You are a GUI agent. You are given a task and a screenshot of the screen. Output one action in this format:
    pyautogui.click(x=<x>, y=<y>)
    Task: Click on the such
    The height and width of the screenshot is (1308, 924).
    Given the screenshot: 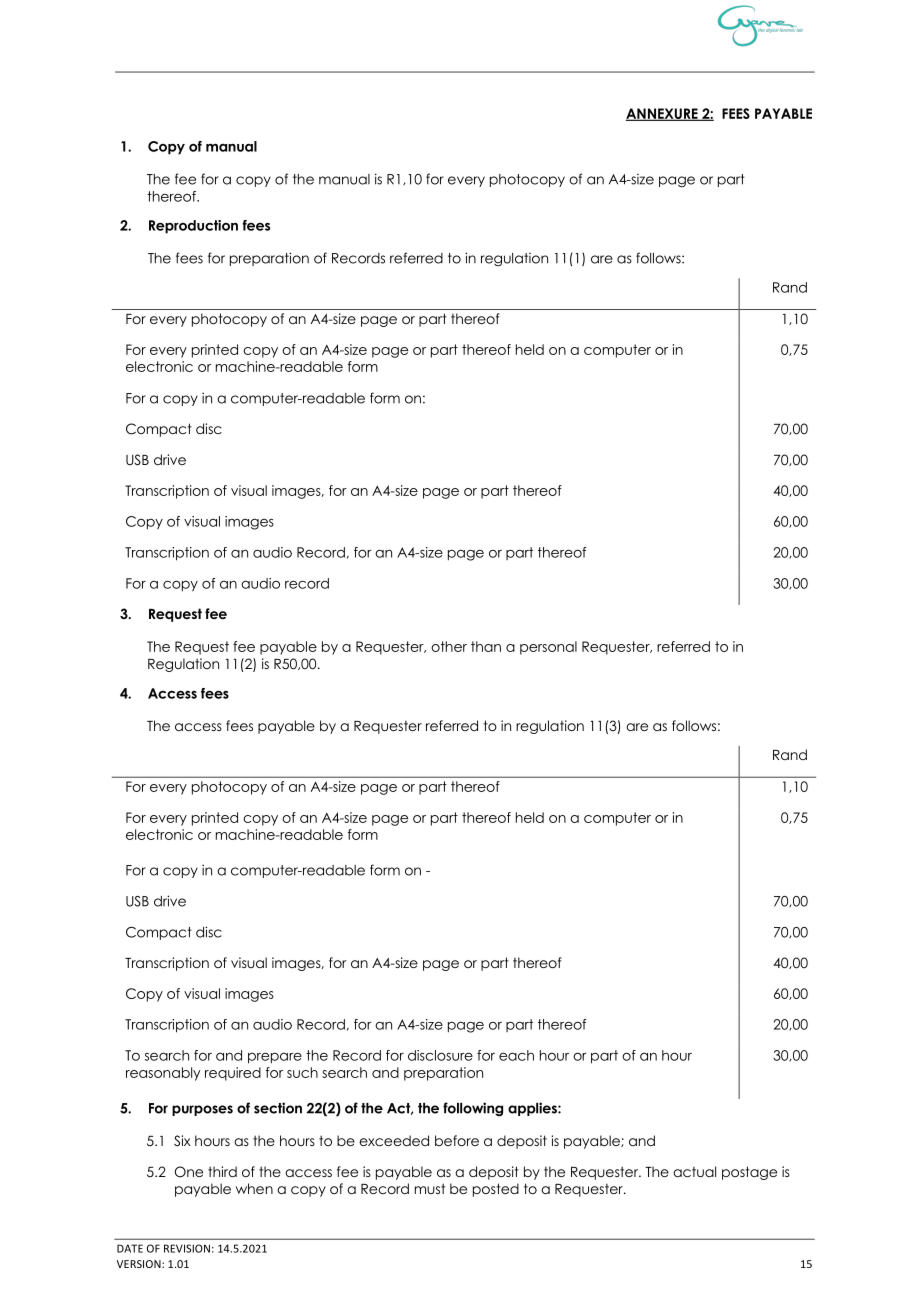 What is the action you would take?
    pyautogui.click(x=302, y=1072)
